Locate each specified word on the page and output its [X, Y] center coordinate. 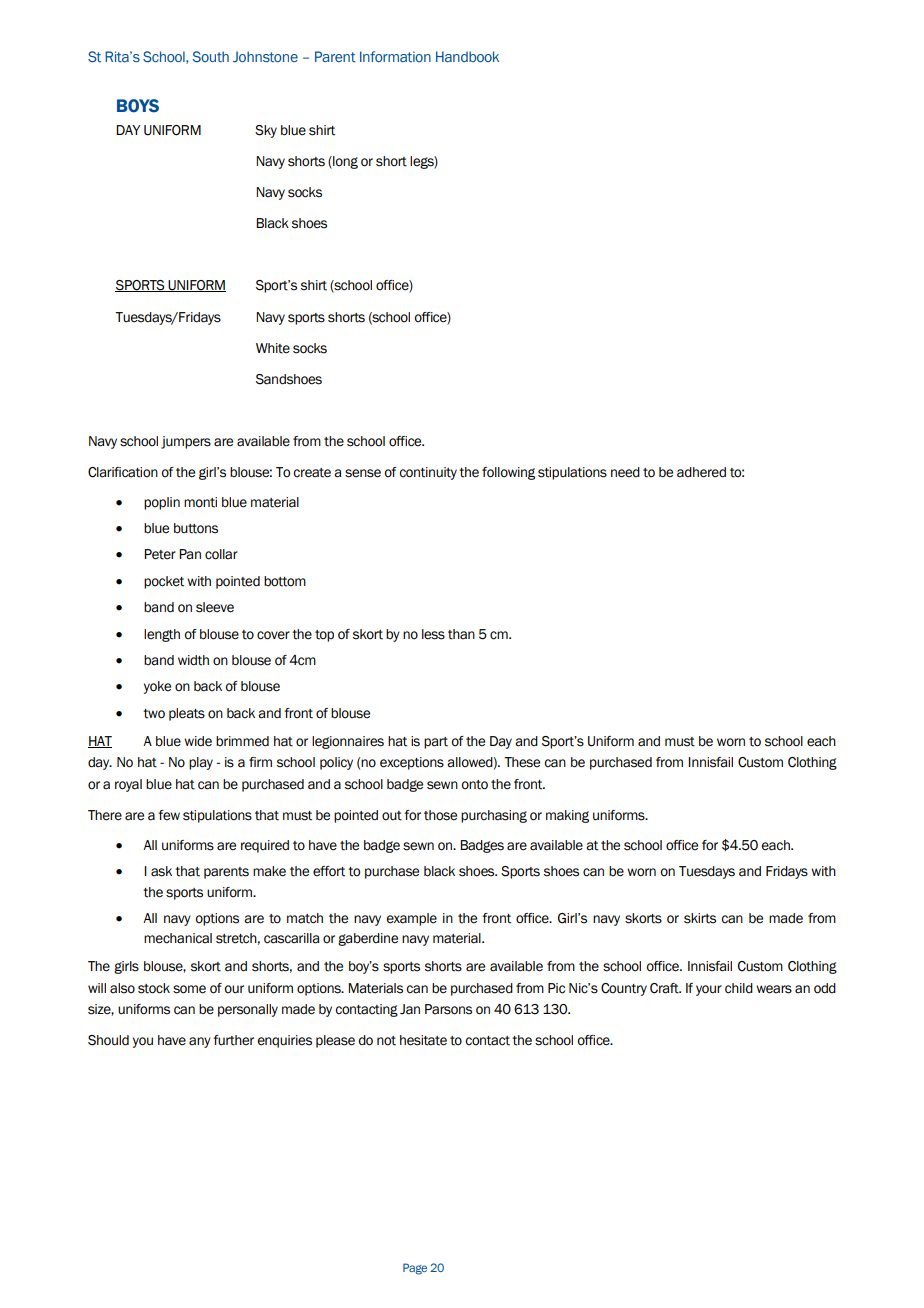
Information [395, 56]
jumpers [186, 442]
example [411, 919]
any [200, 1042]
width [193, 660]
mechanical [178, 938]
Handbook [467, 56]
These [522, 762]
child [739, 988]
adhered [701, 472]
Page [415, 1269]
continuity [428, 473]
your [709, 990]
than [461, 634]
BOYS [138, 106]
